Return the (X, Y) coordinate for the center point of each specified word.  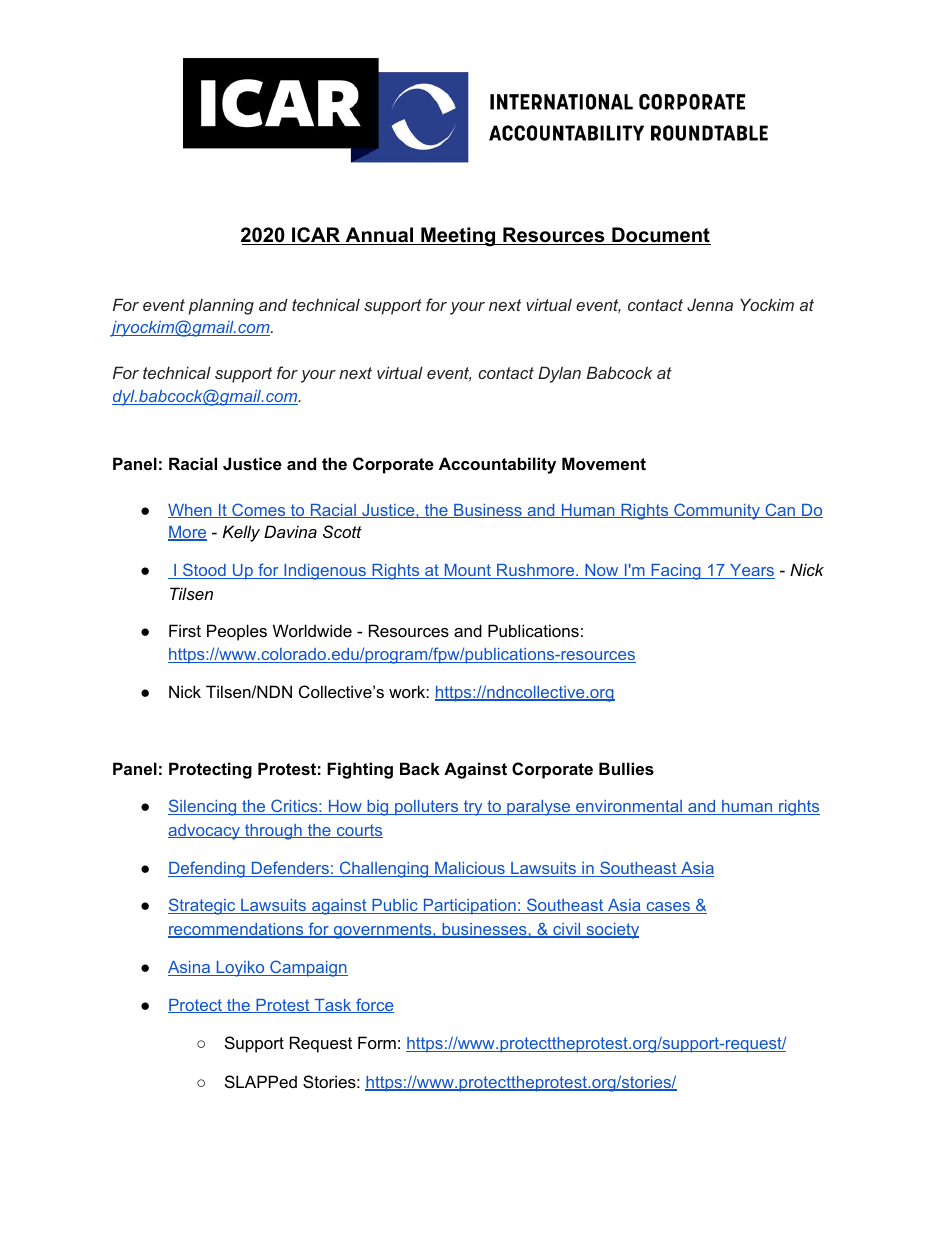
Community (717, 511)
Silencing (203, 807)
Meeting (458, 237)
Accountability (497, 465)
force (374, 1005)
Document (660, 236)
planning (221, 306)
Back (420, 768)
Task (333, 1006)
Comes (259, 510)
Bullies (626, 768)
